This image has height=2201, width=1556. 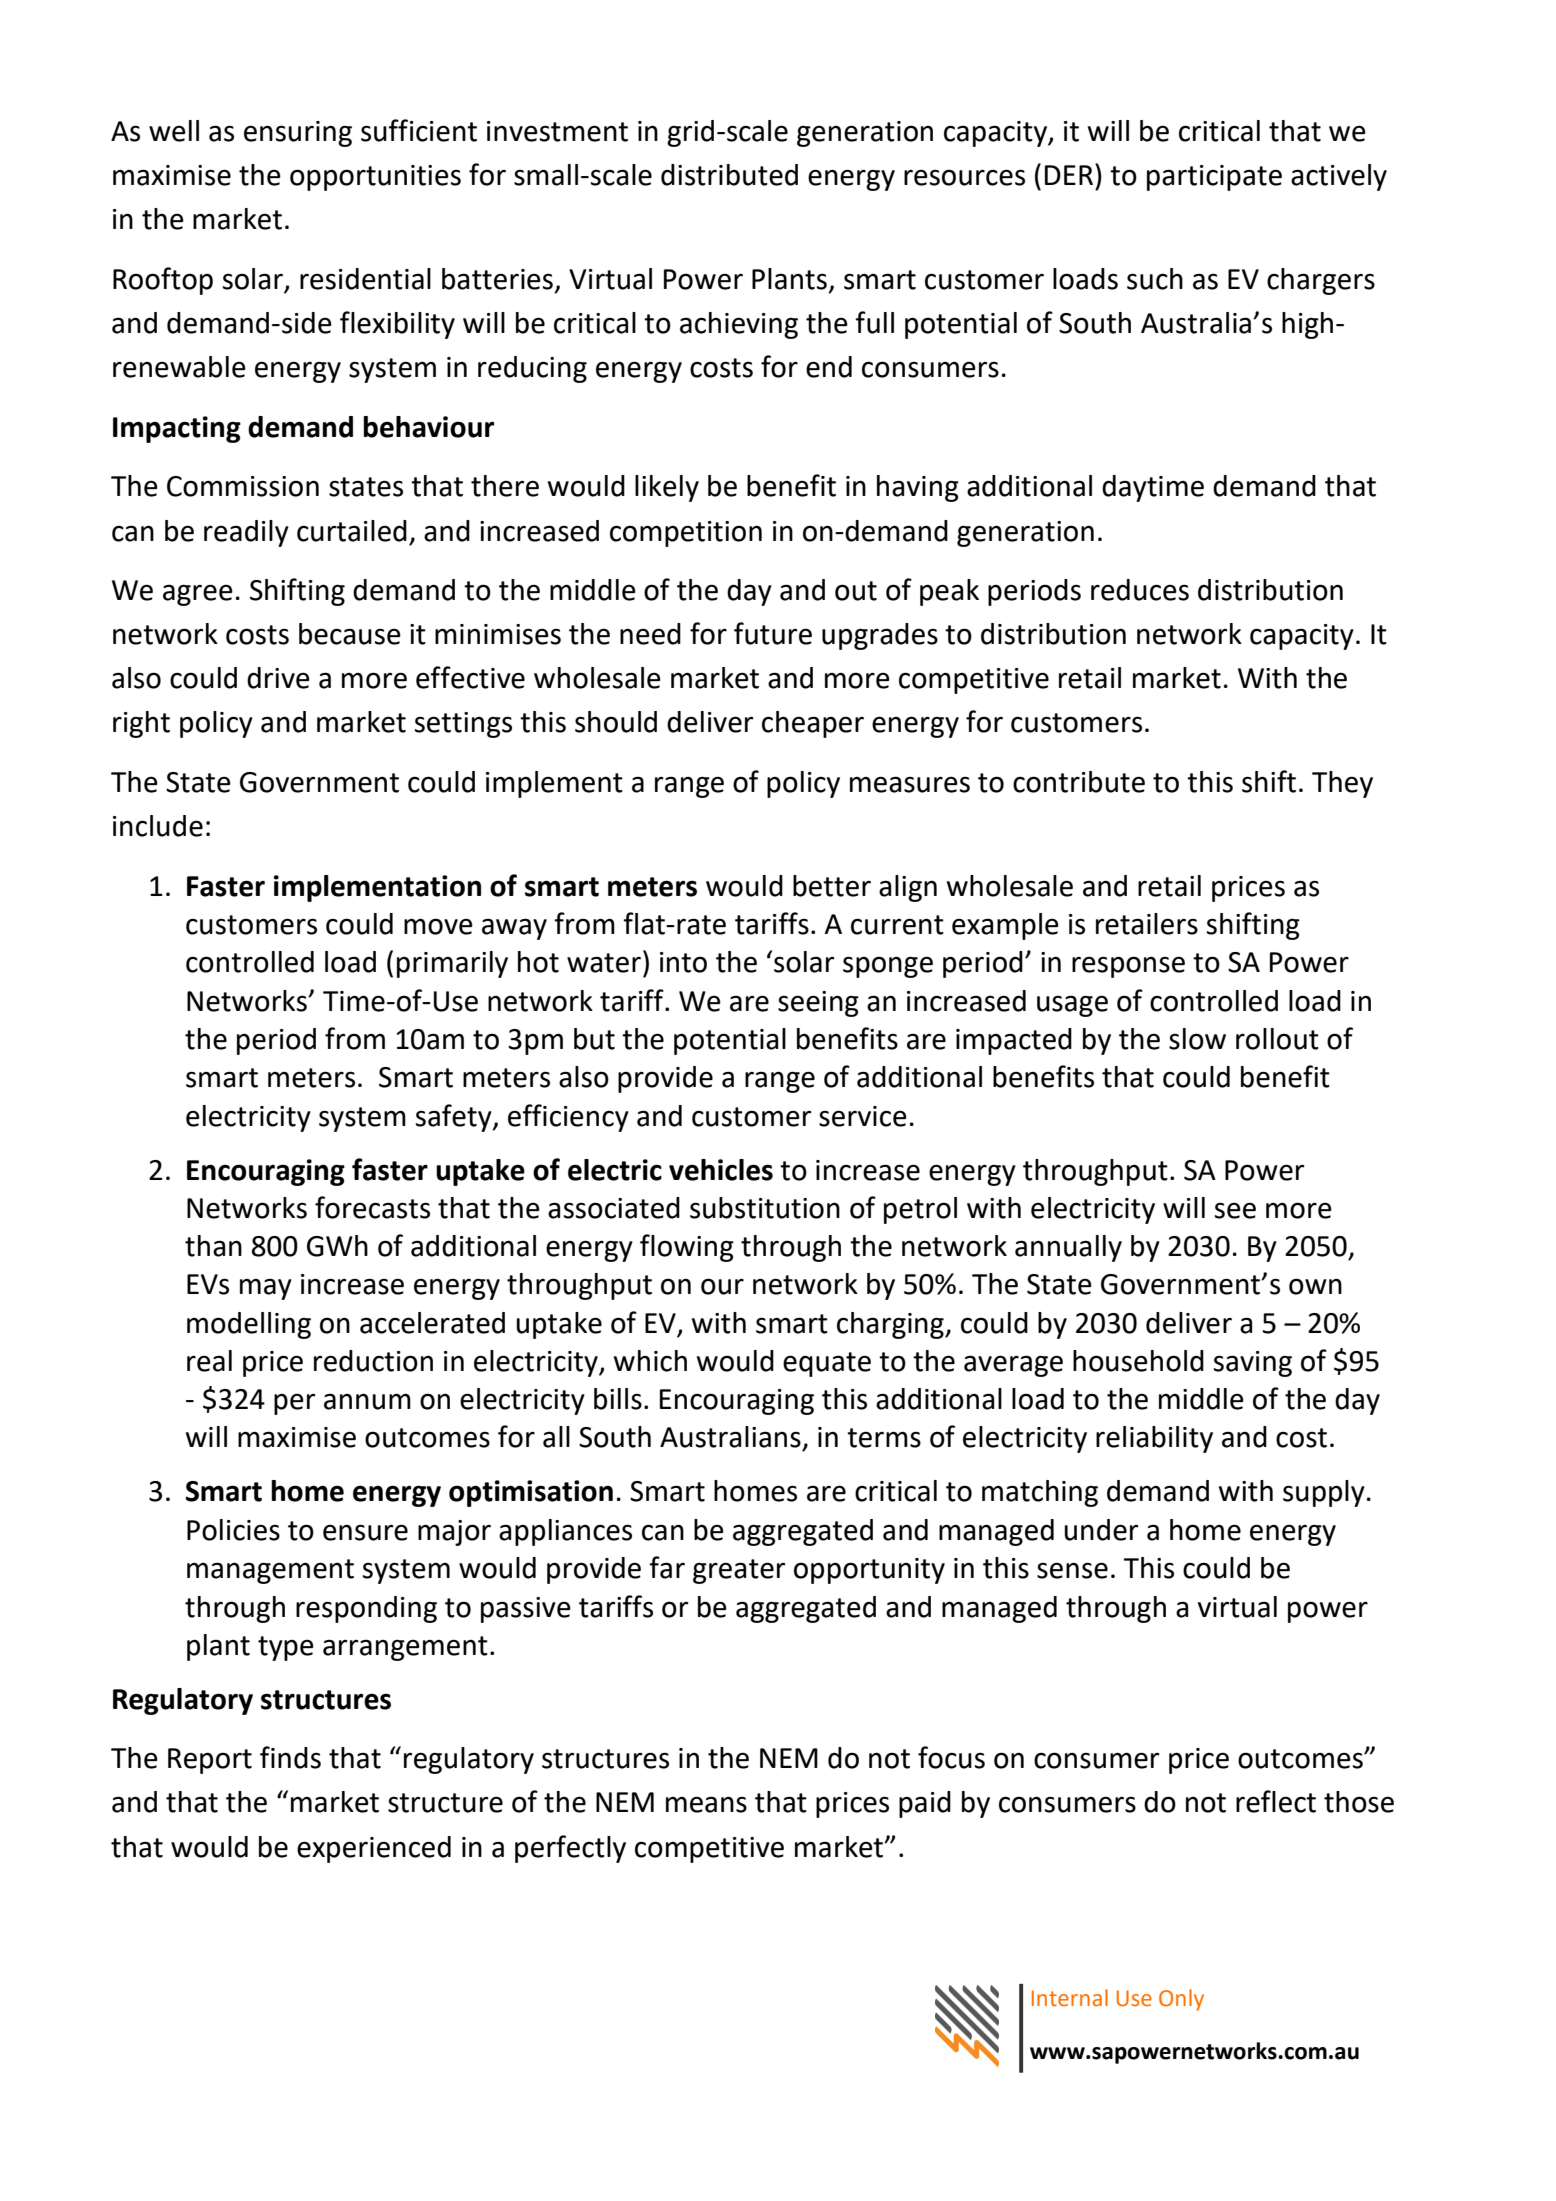 What do you see at coordinates (706, 1804) in the image?
I see `means` at bounding box center [706, 1804].
